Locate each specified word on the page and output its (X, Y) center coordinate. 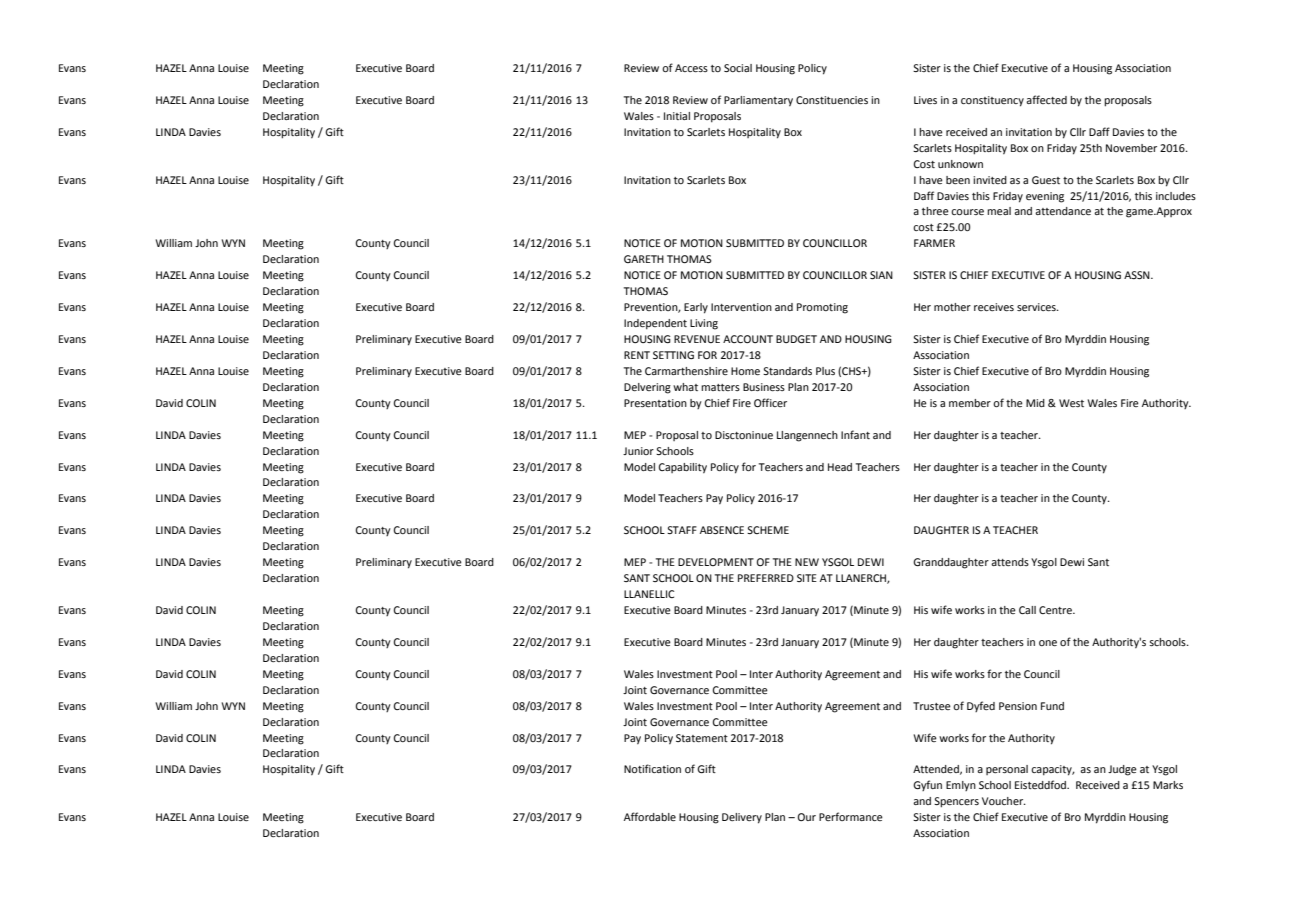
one (1048, 643)
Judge (1122, 770)
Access (691, 68)
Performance (851, 816)
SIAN (881, 275)
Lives (925, 100)
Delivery (742, 818)
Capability (682, 468)
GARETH (644, 259)
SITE (807, 578)
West (1071, 403)
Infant (855, 434)
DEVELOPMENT (716, 562)
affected (1046, 99)
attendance (1063, 211)
